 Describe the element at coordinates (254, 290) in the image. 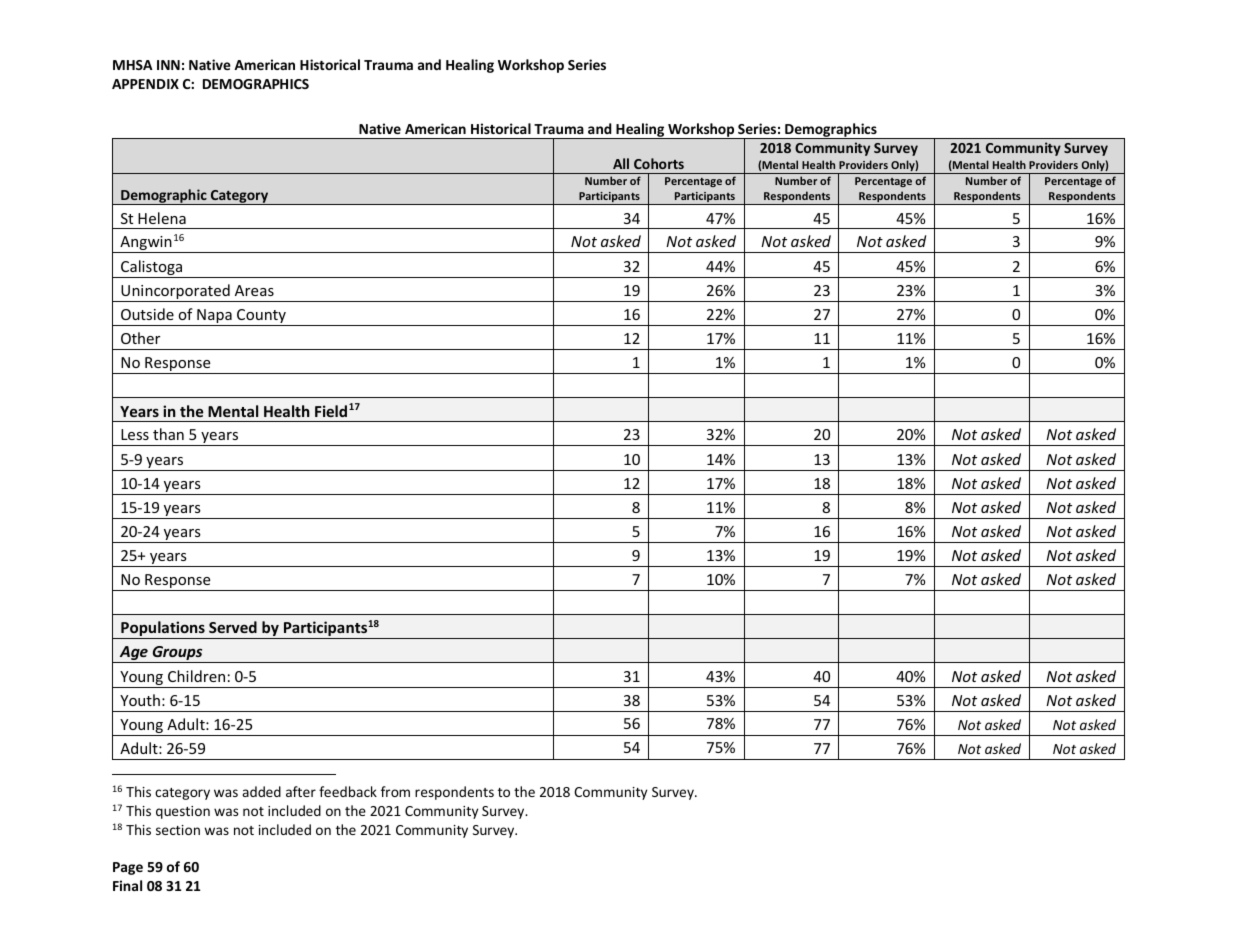

I see `Areas` at that location.
